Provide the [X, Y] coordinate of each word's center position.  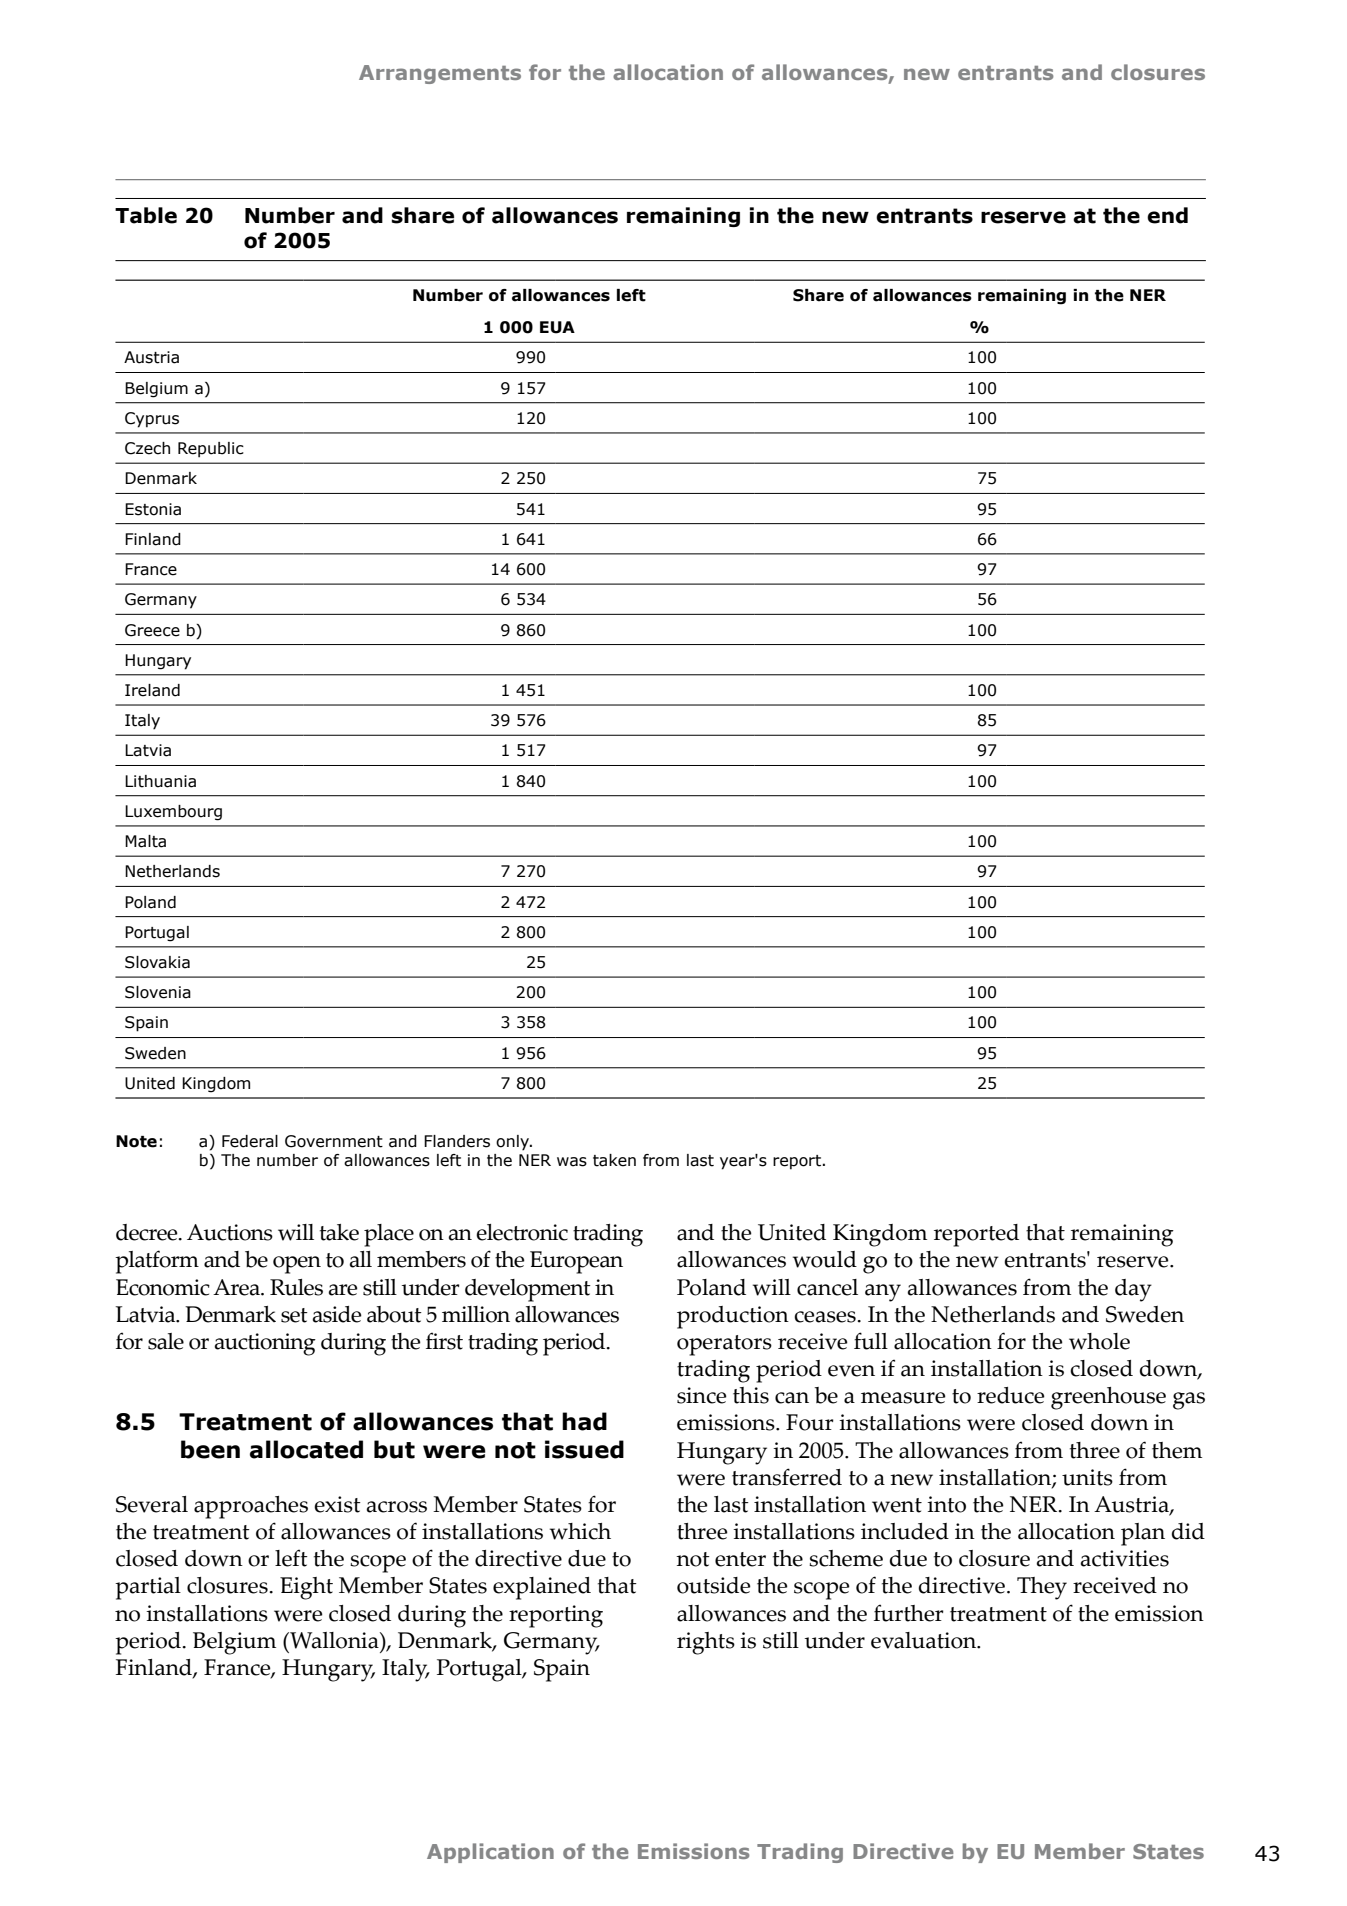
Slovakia [157, 962]
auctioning [265, 1344]
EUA [557, 327]
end [1167, 215]
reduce [1011, 1395]
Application [490, 1853]
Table [146, 215]
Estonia [153, 509]
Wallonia [334, 1640]
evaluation [925, 1640]
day [1133, 1290]
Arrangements [440, 74]
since [702, 1395]
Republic [211, 450]
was [572, 1162]
